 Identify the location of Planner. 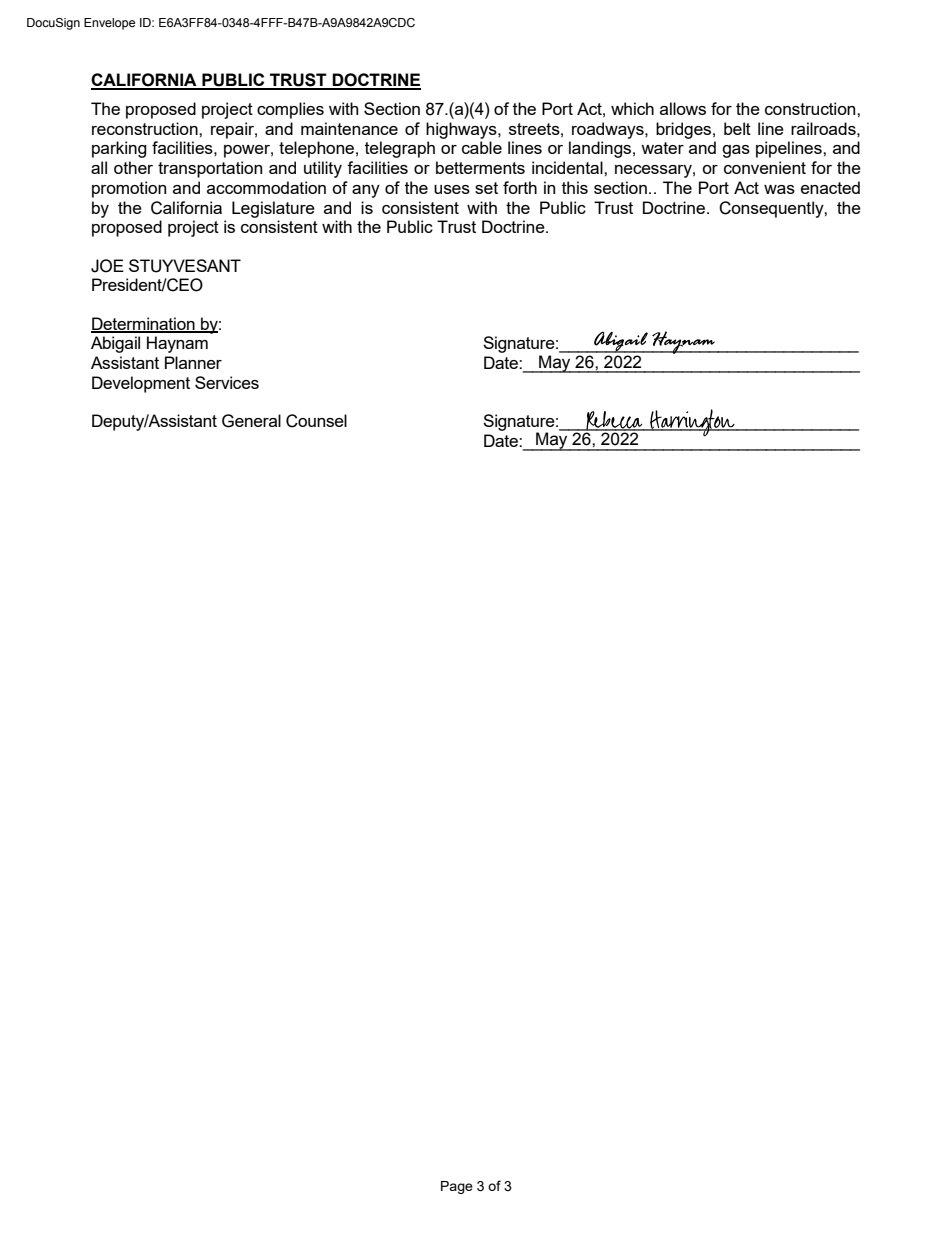
(193, 362).
